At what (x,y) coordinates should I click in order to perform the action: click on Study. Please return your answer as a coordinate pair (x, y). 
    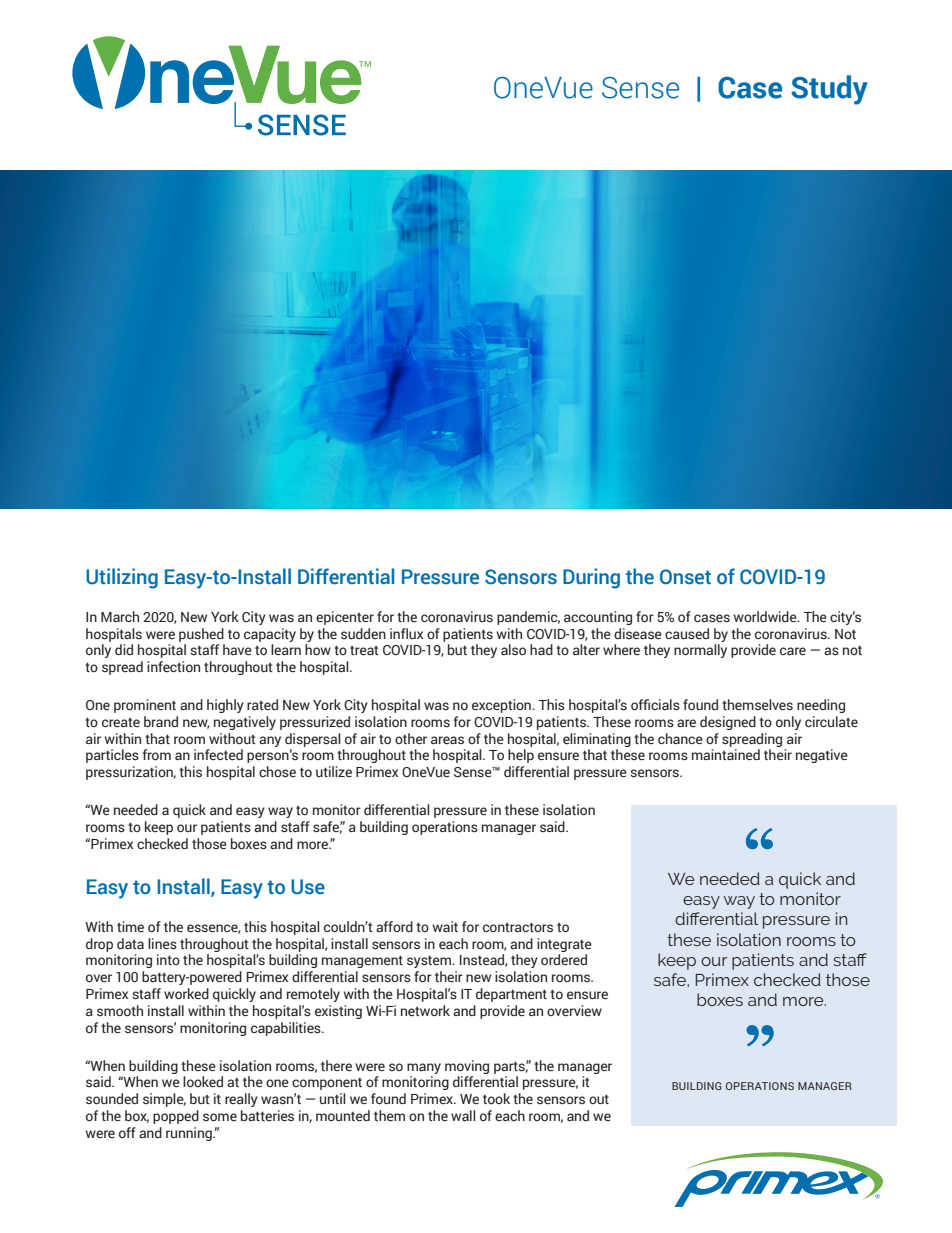
    Looking at the image, I should click on (829, 90).
